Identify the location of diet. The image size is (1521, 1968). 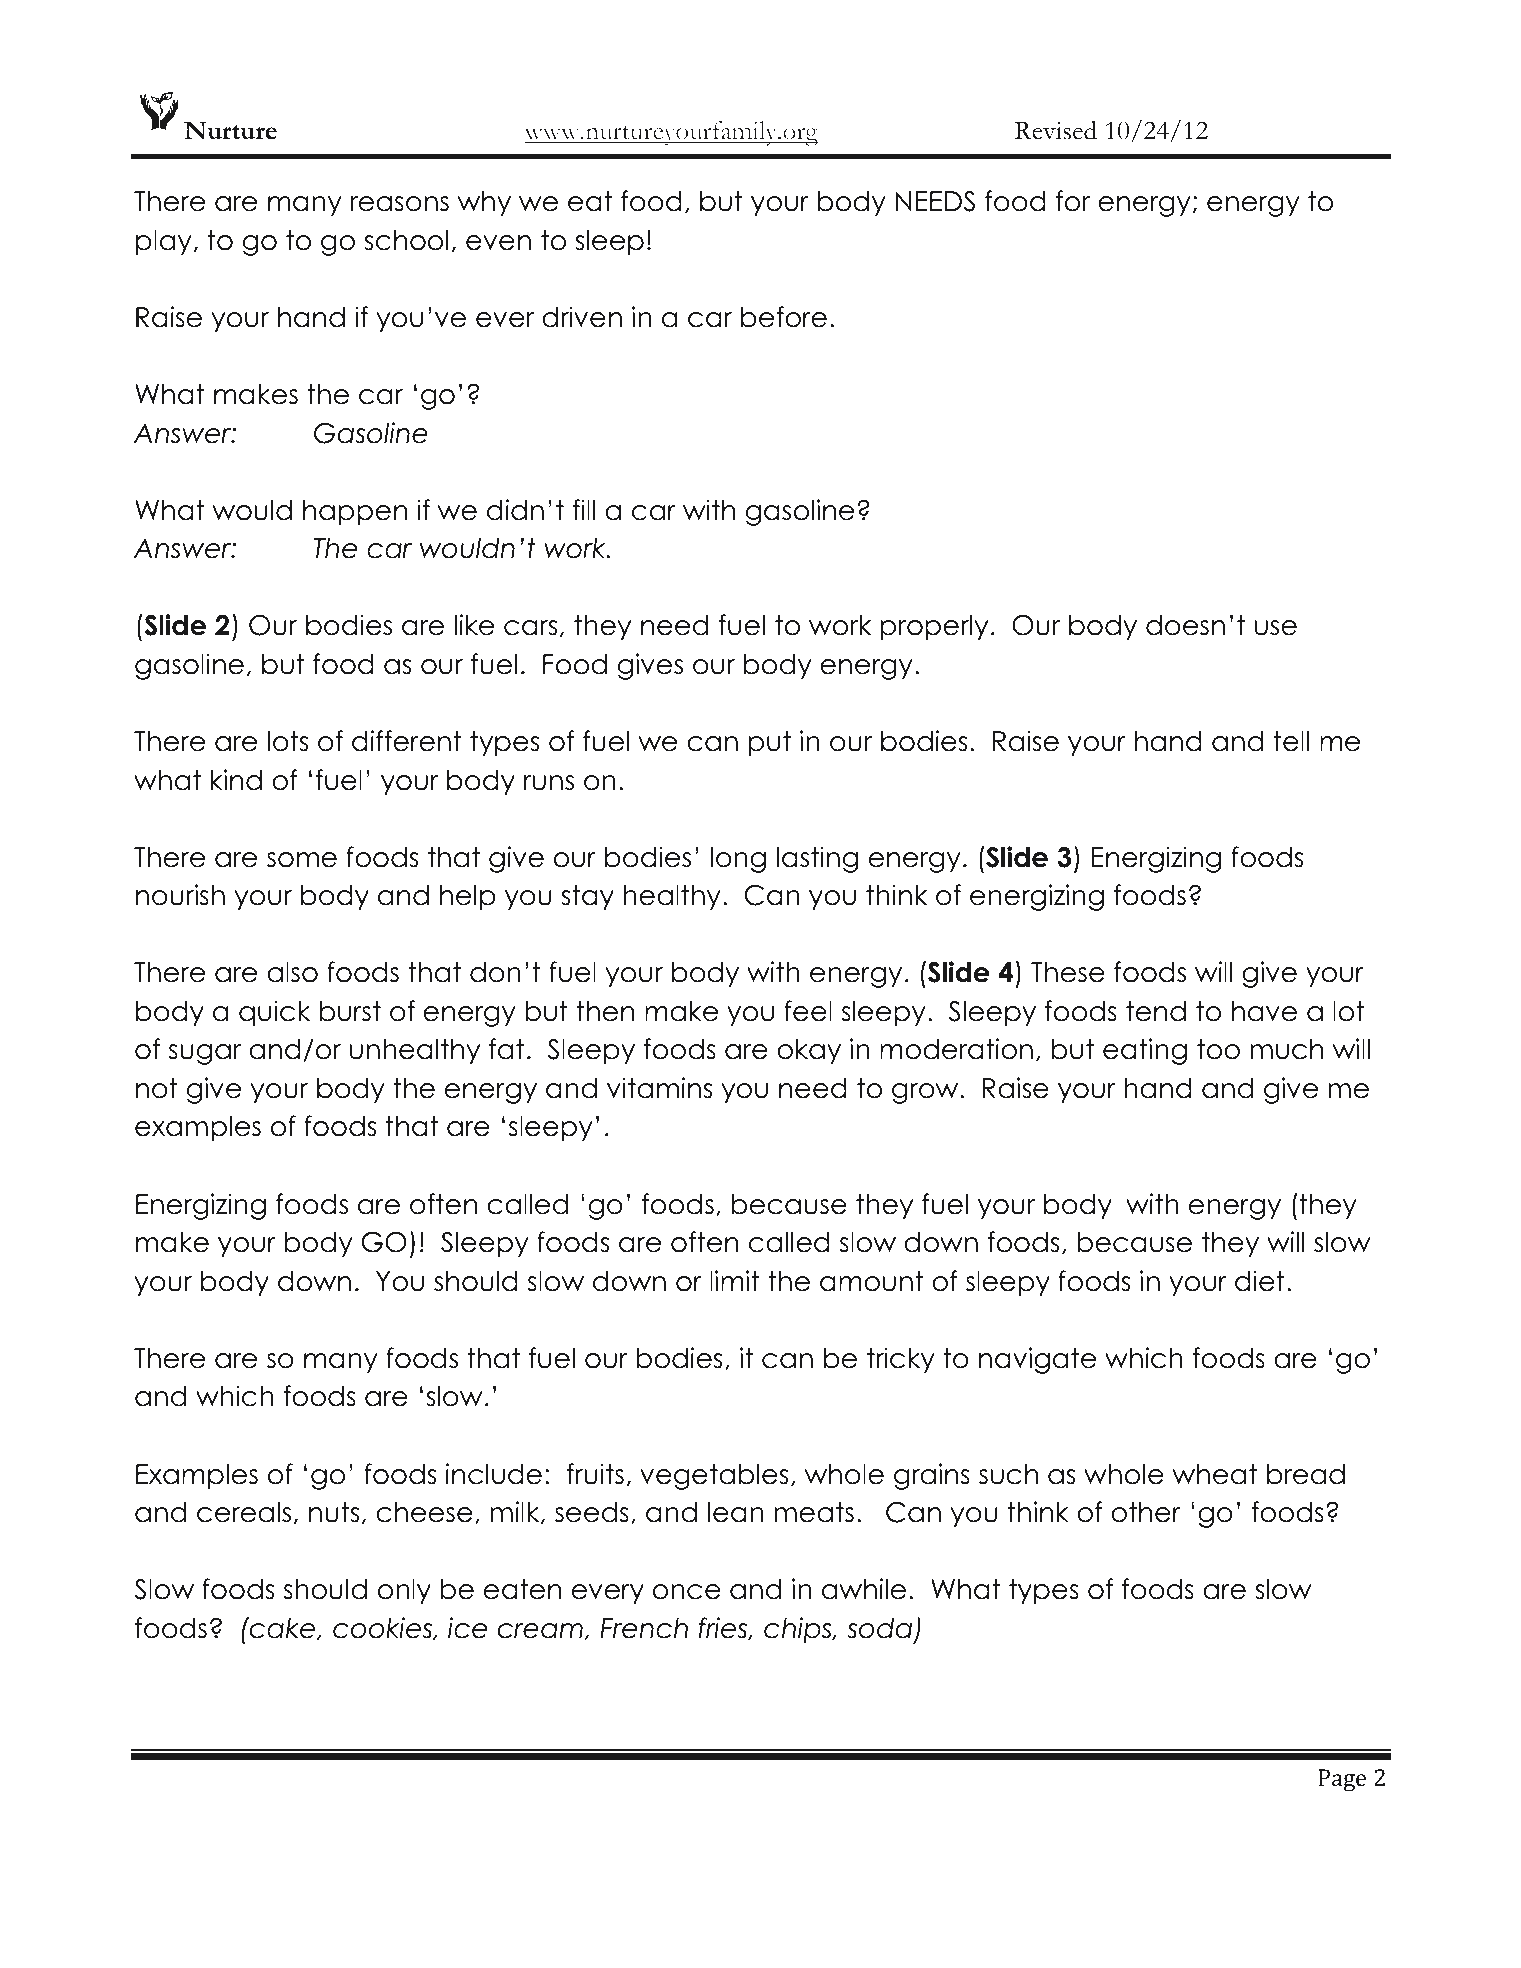
(1260, 1281).
